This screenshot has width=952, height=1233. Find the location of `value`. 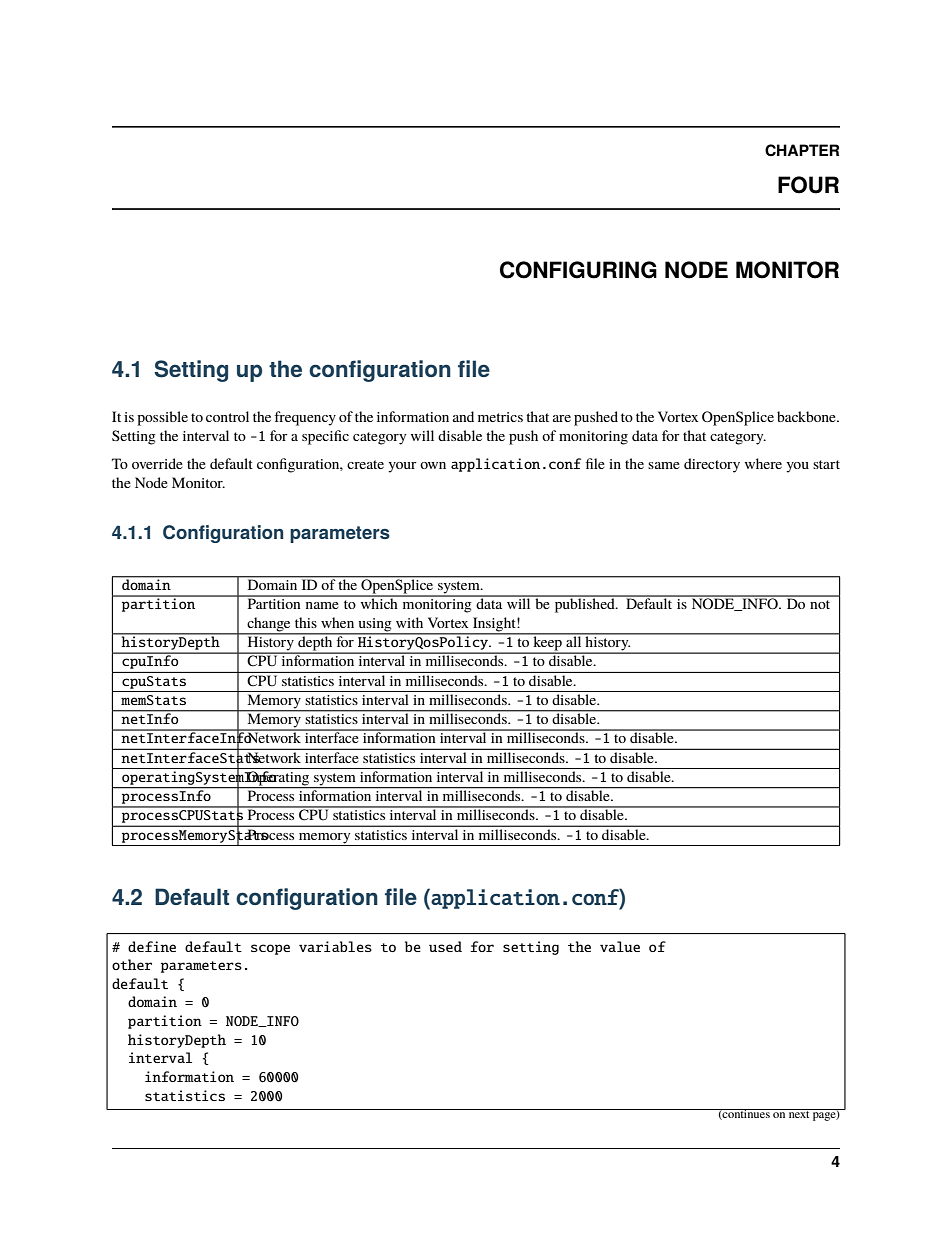

value is located at coordinates (620, 946).
